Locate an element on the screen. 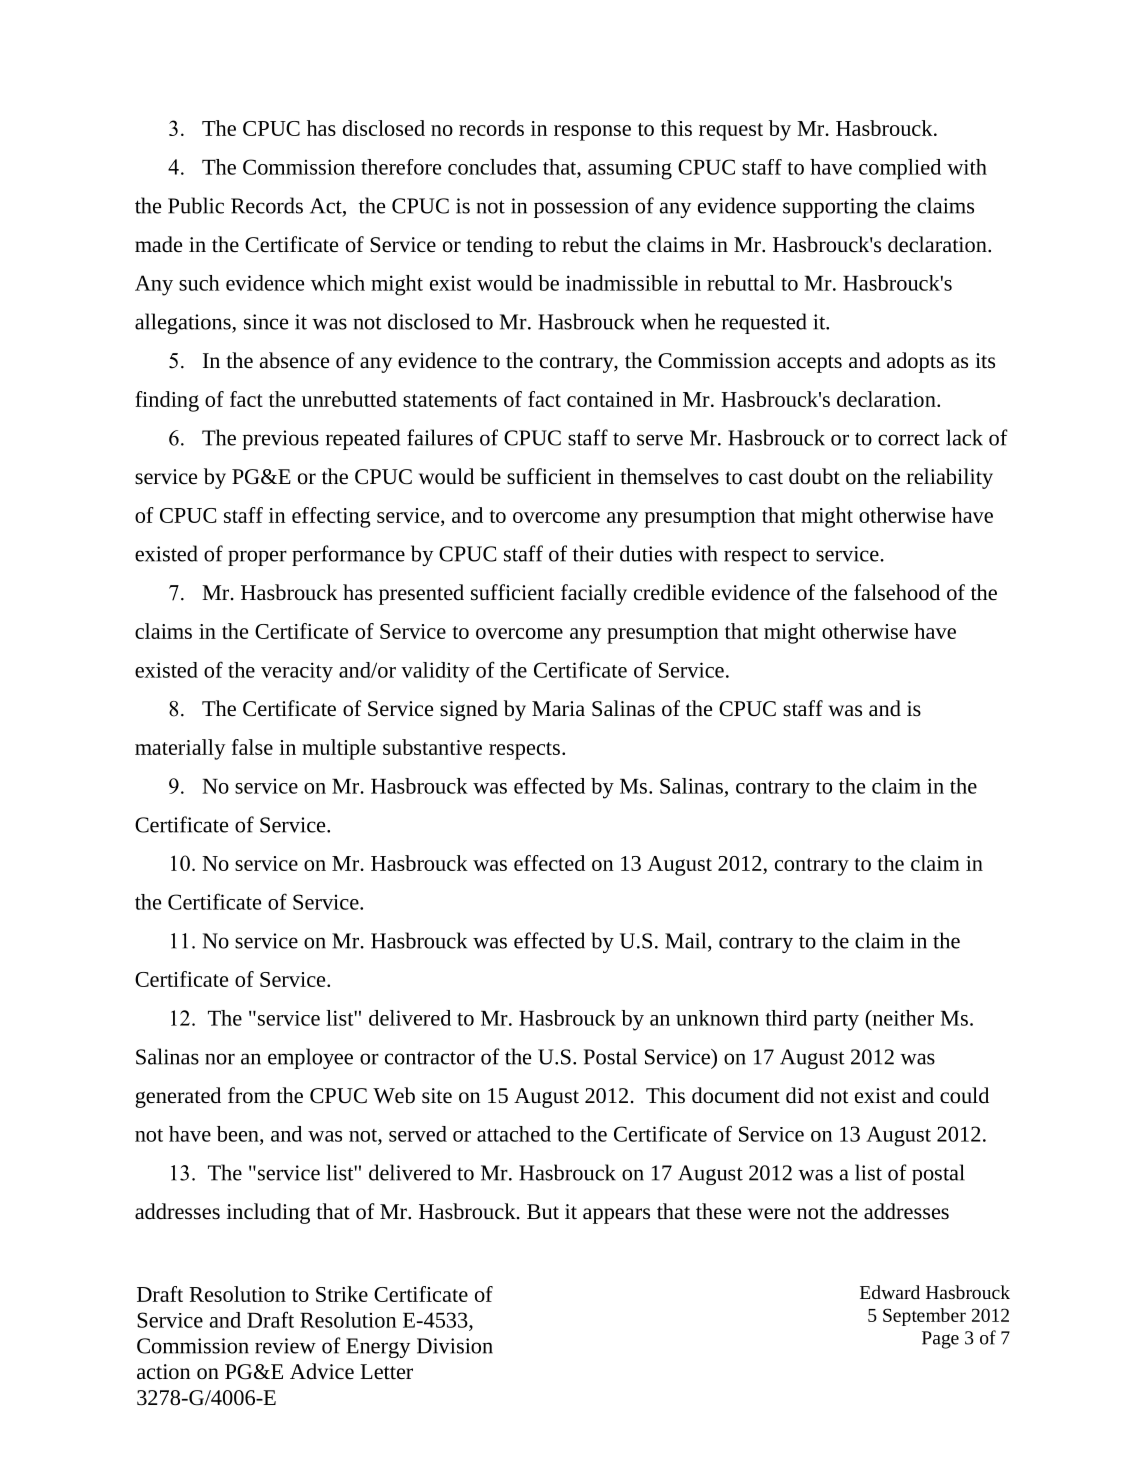  Public is located at coordinates (196, 205).
